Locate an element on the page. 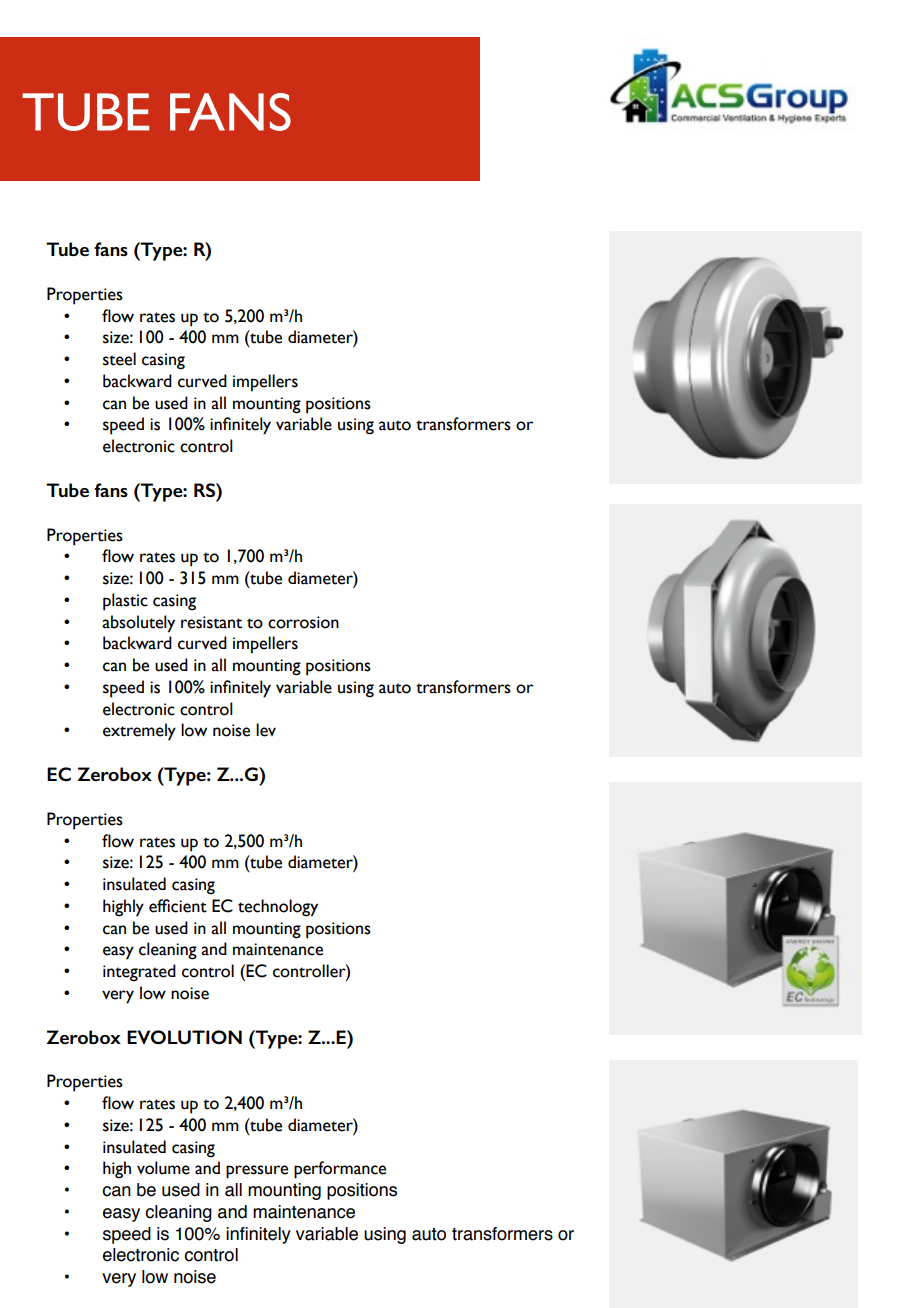 This page has width=924, height=1308. lev is located at coordinates (266, 730).
